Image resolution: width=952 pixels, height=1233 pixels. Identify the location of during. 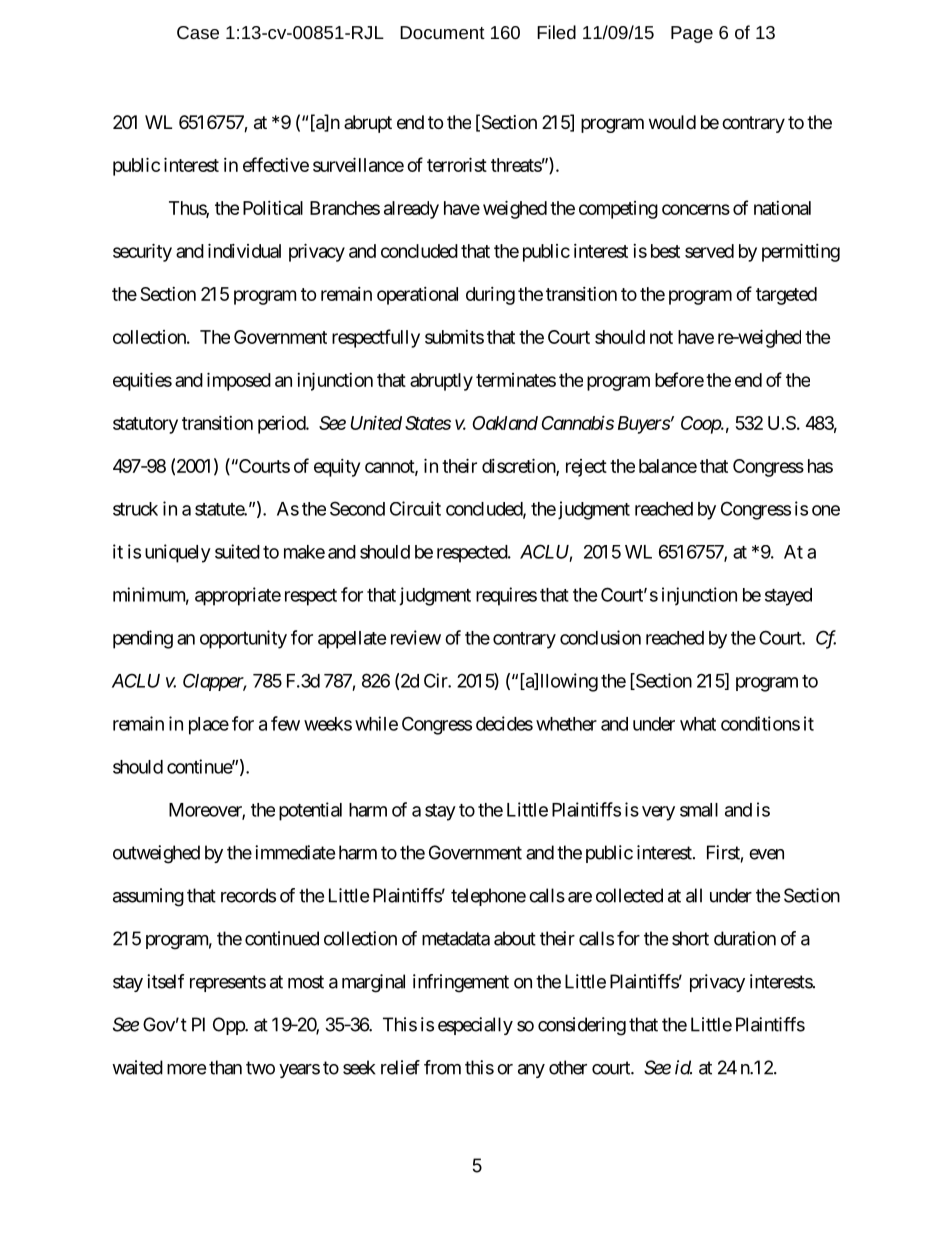
(490, 296).
